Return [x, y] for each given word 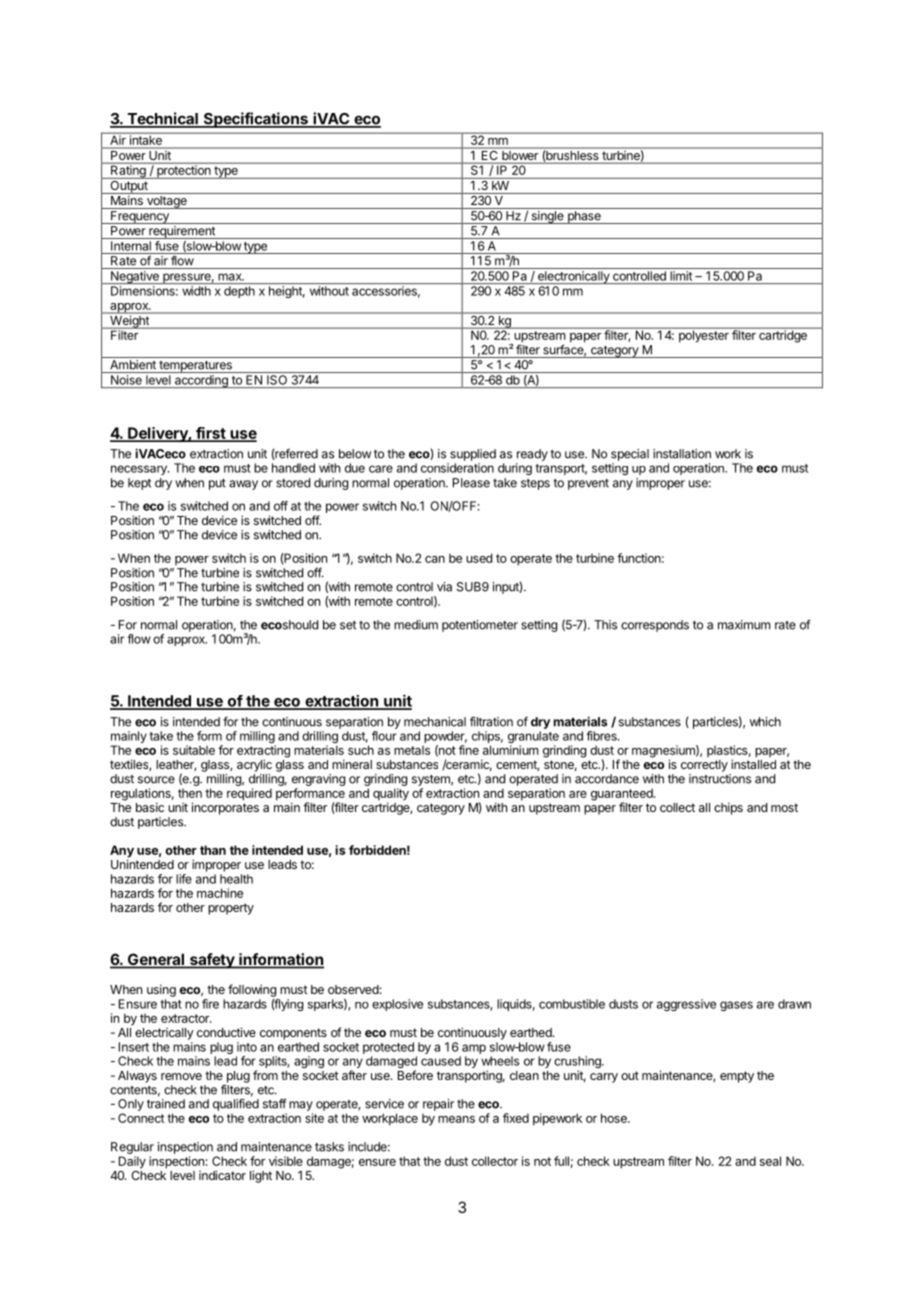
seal [770, 1161]
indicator [222, 1175]
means [456, 1119]
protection [184, 171]
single [547, 217]
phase [584, 217]
